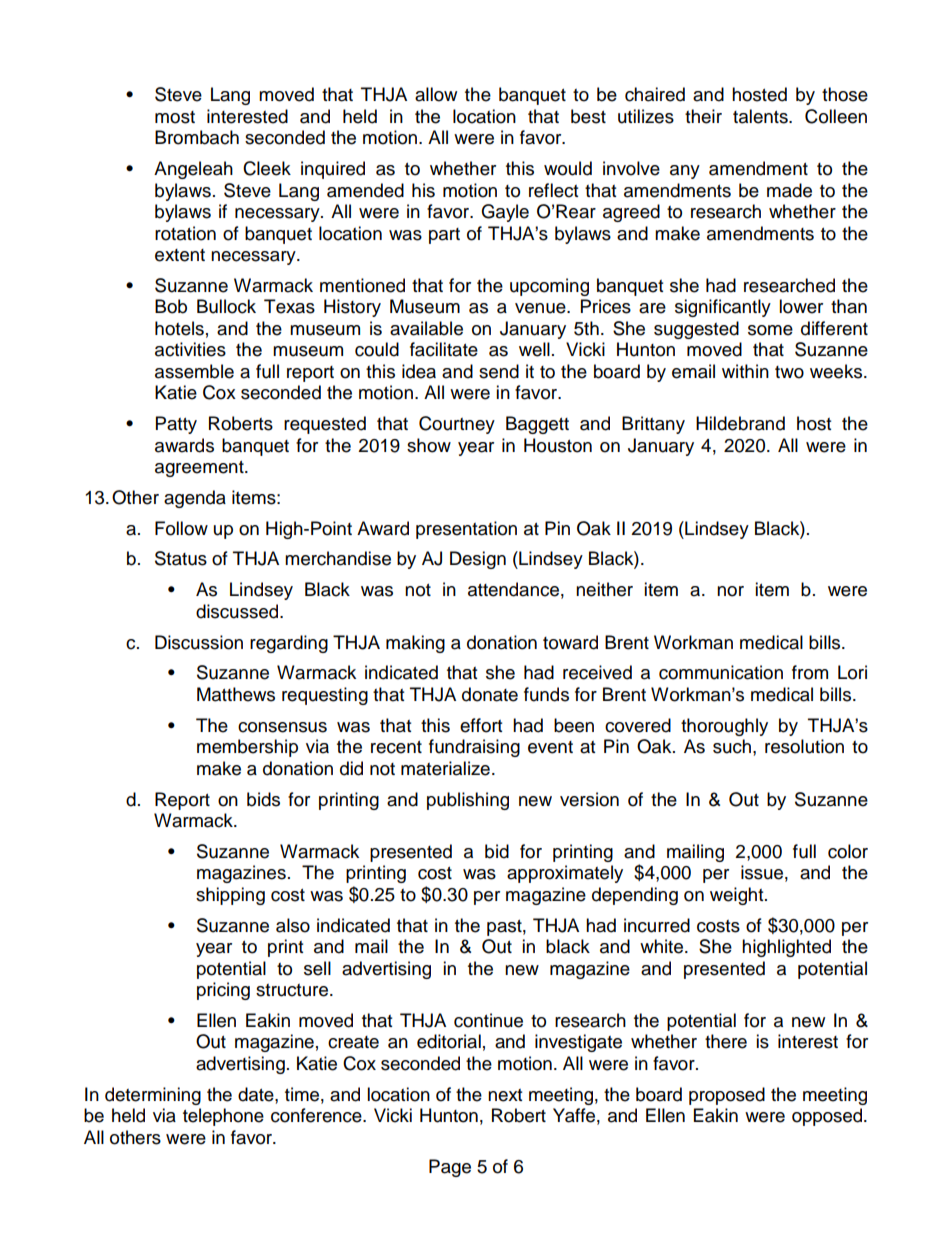 The image size is (952, 1233). I want to click on discussed, so click(238, 611).
